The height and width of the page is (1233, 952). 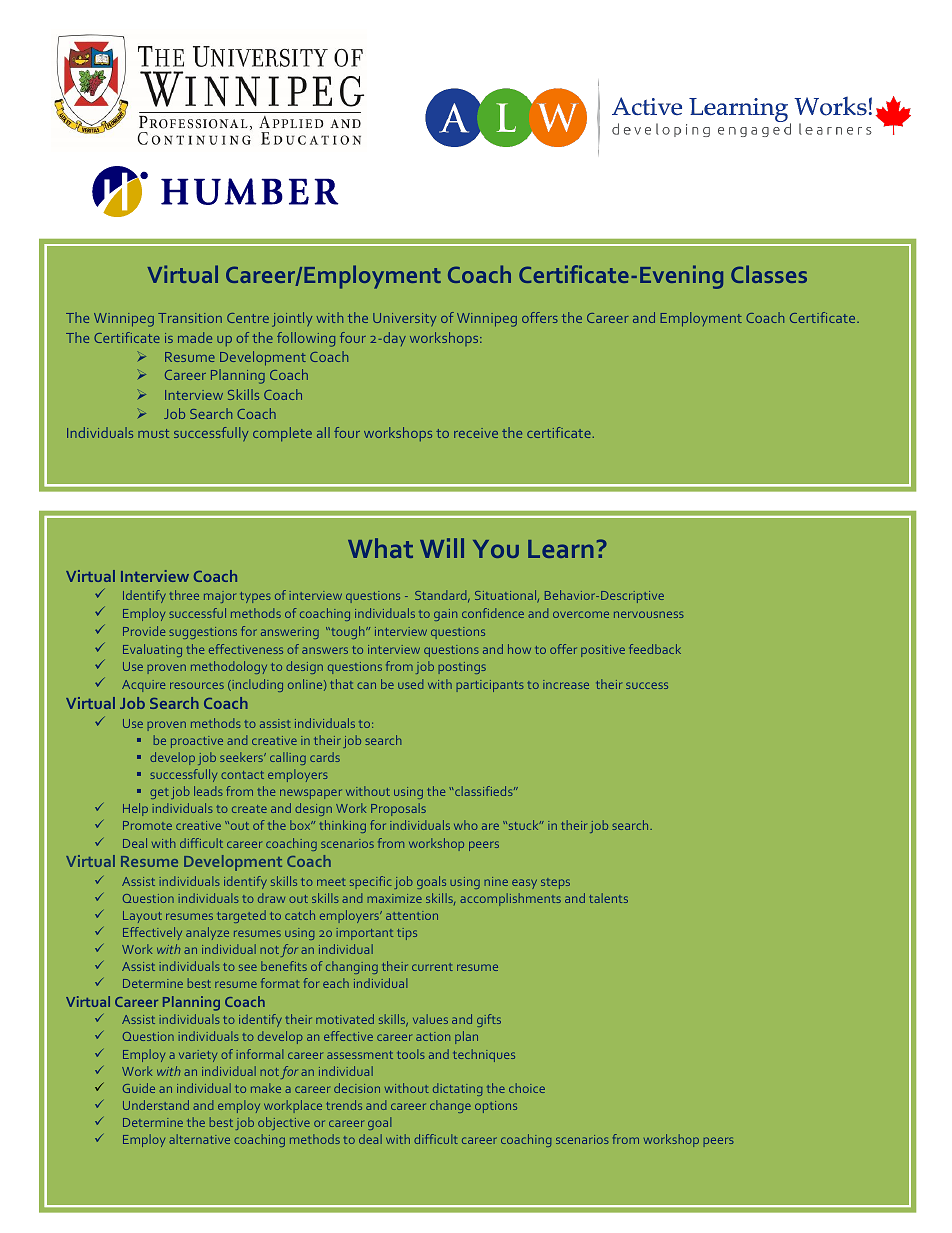 What do you see at coordinates (203, 633) in the page?
I see `suggestions` at bounding box center [203, 633].
